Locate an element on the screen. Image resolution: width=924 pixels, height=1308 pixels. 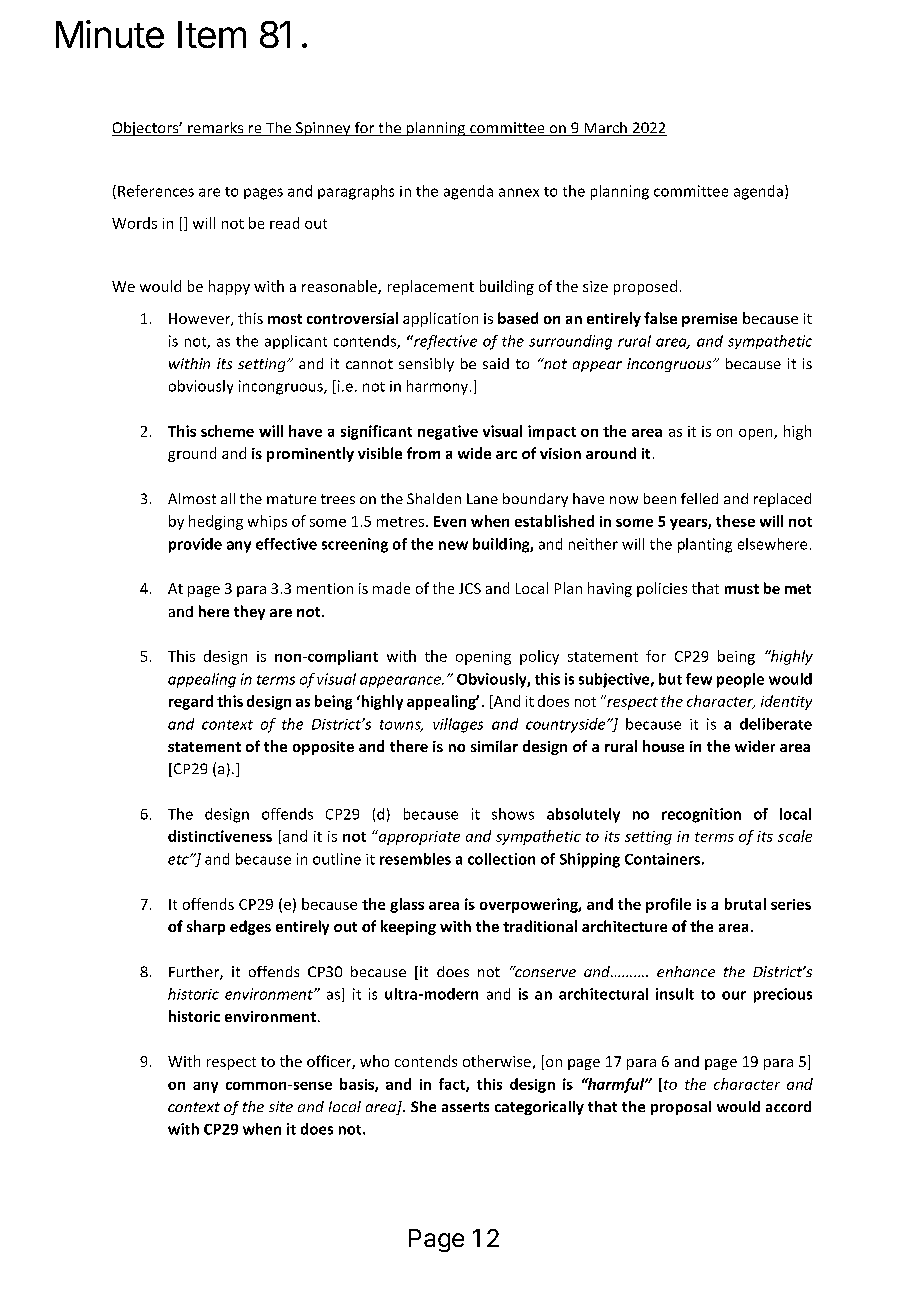
annex is located at coordinates (519, 192).
